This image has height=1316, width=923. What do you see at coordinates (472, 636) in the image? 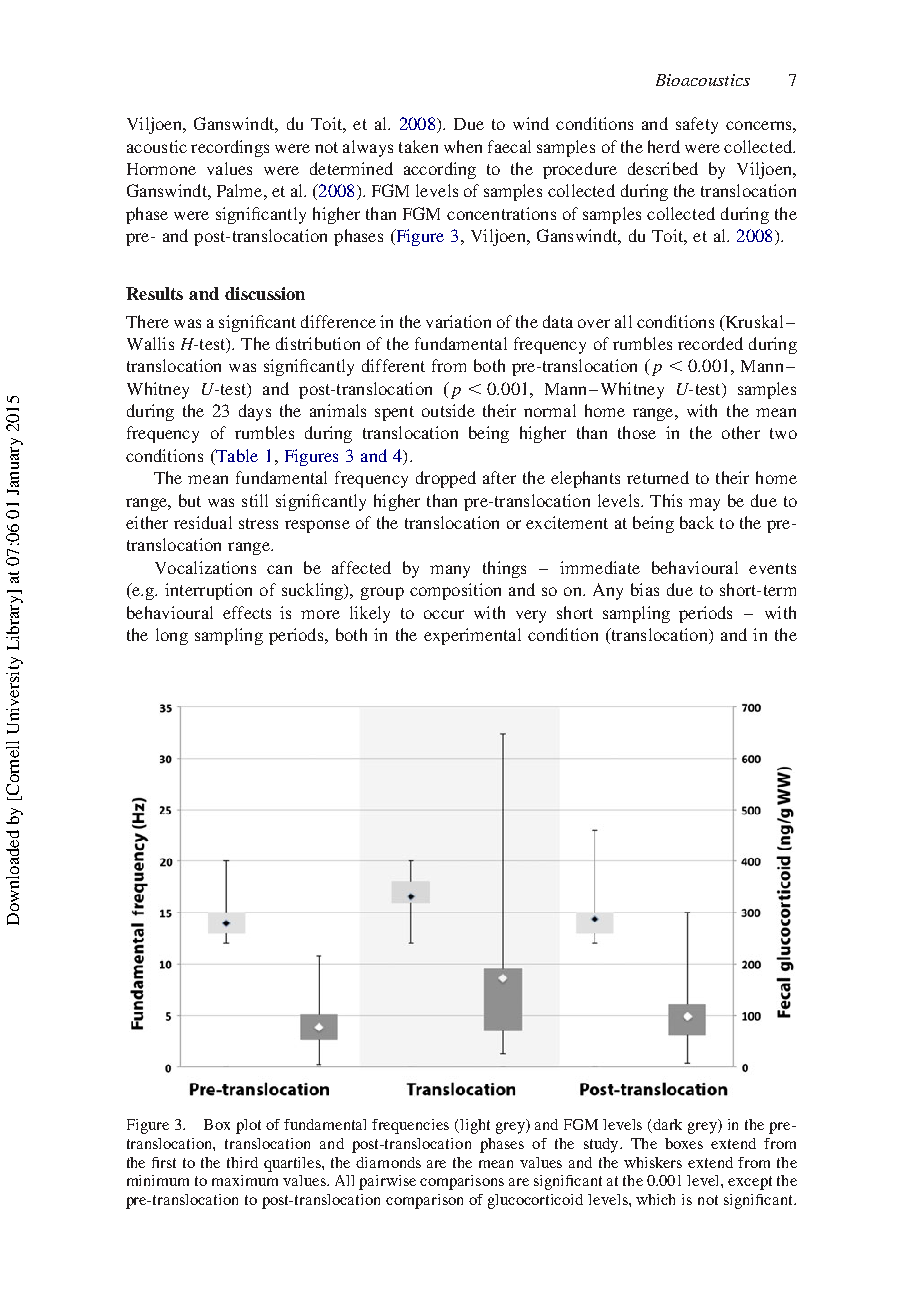
I see `experimental` at bounding box center [472, 636].
